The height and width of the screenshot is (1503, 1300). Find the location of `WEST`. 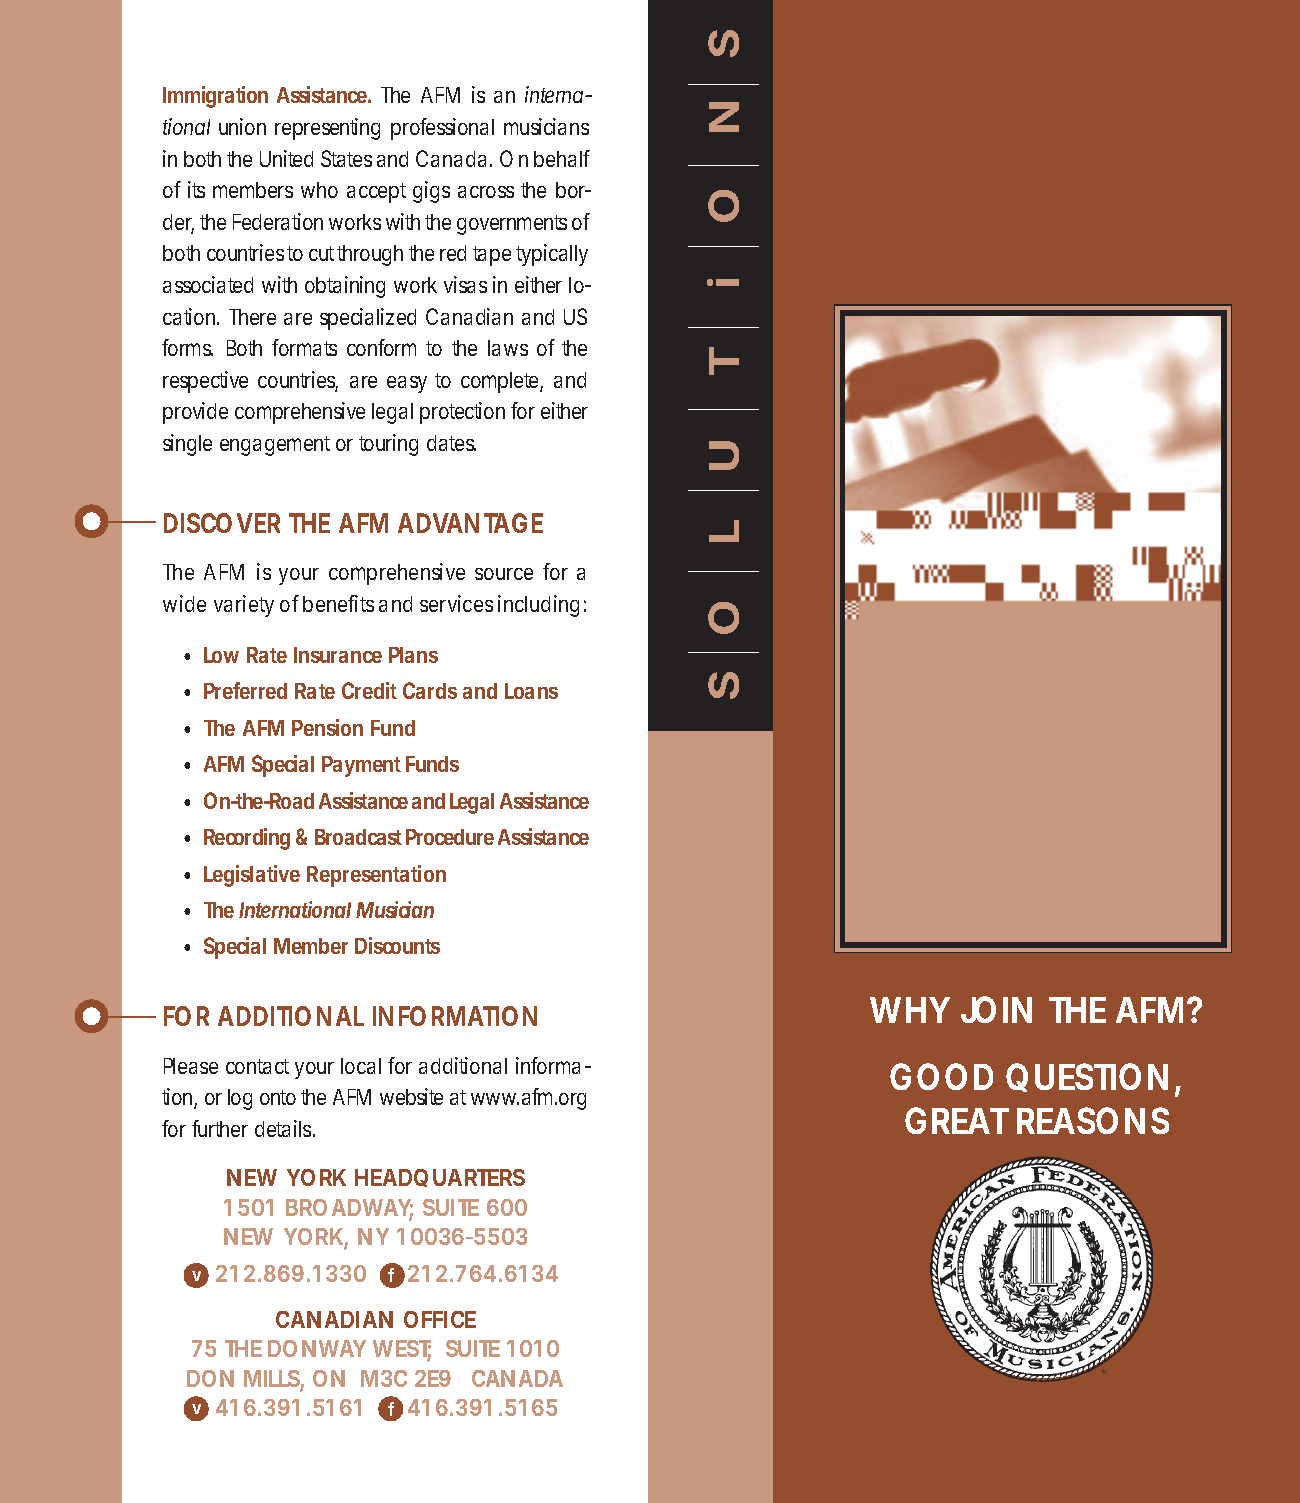

WEST is located at coordinates (402, 1350).
